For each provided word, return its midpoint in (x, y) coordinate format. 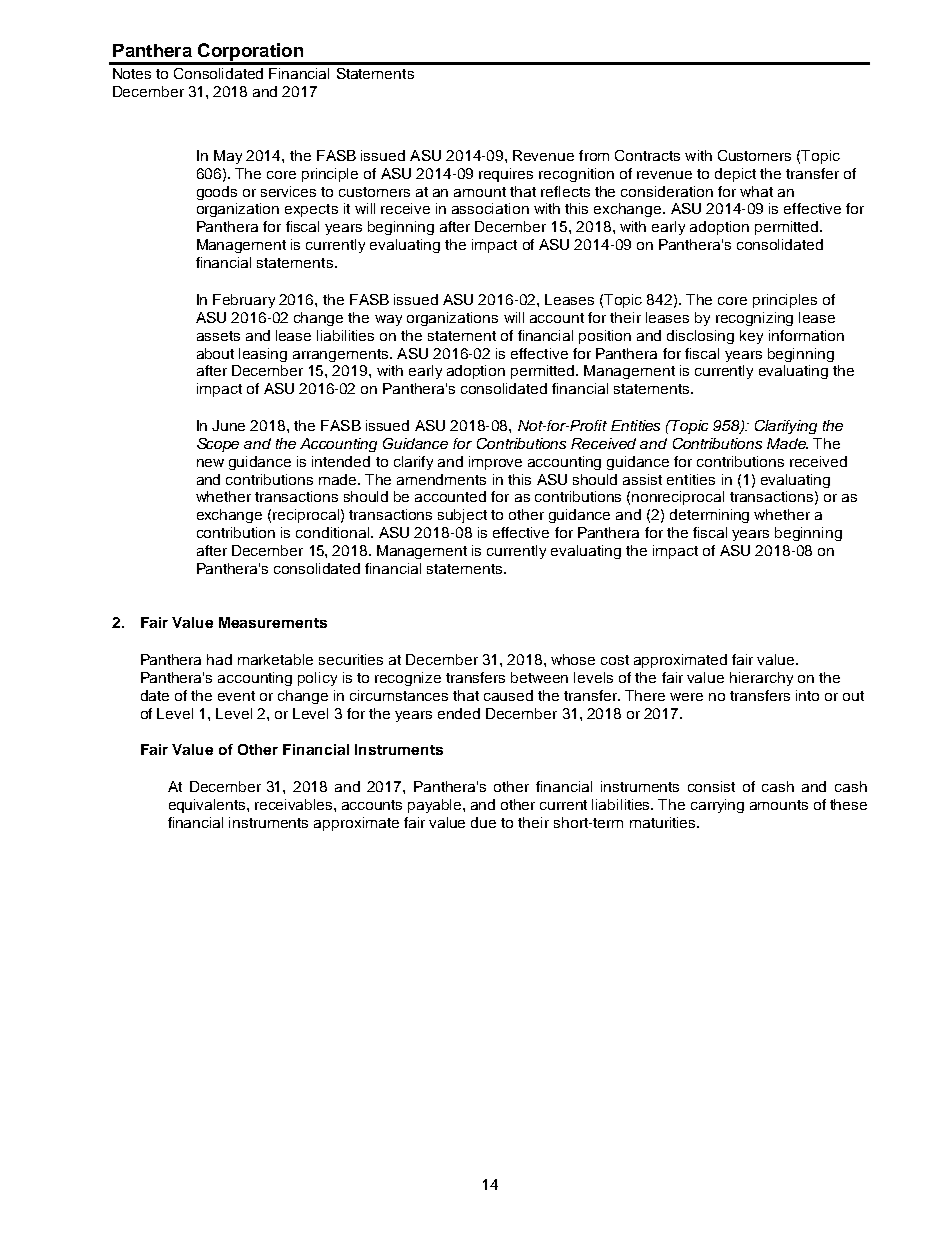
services (288, 191)
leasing (263, 355)
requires (506, 175)
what (756, 191)
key (751, 337)
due (483, 822)
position (605, 337)
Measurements (273, 622)
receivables (295, 804)
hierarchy (761, 679)
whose (573, 659)
